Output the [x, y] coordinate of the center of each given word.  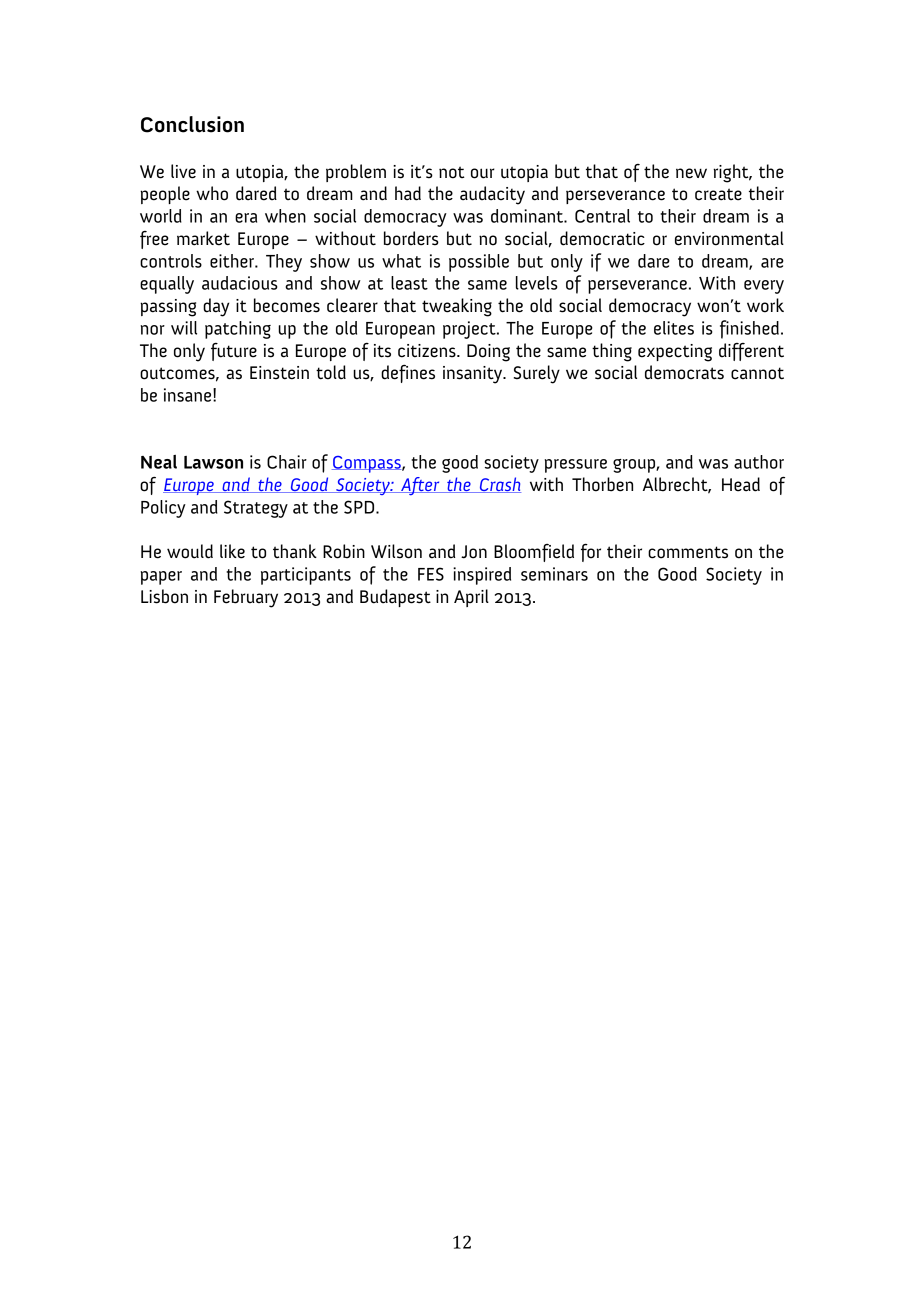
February [246, 598]
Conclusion [192, 124]
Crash [499, 485]
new [691, 173]
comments [688, 552]
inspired [482, 576]
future [234, 352]
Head [741, 484]
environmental [729, 238]
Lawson [213, 462]
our [483, 173]
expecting [675, 353]
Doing [488, 353]
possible [479, 263]
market [203, 238]
